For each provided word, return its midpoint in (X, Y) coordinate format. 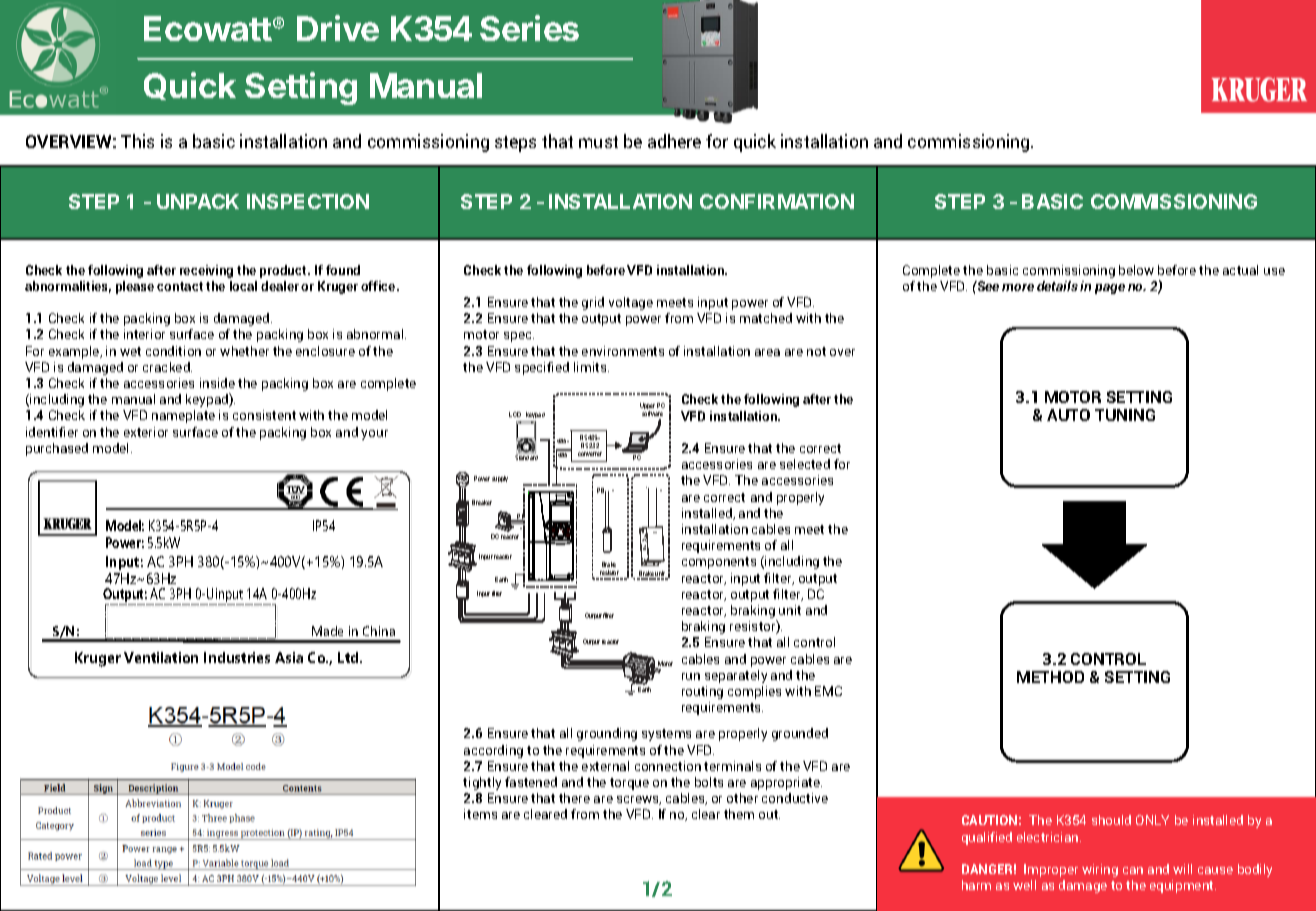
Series (529, 28)
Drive (338, 28)
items (480, 814)
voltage (631, 303)
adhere (674, 141)
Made (327, 631)
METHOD (1050, 677)
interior (144, 334)
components (719, 563)
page (1110, 289)
